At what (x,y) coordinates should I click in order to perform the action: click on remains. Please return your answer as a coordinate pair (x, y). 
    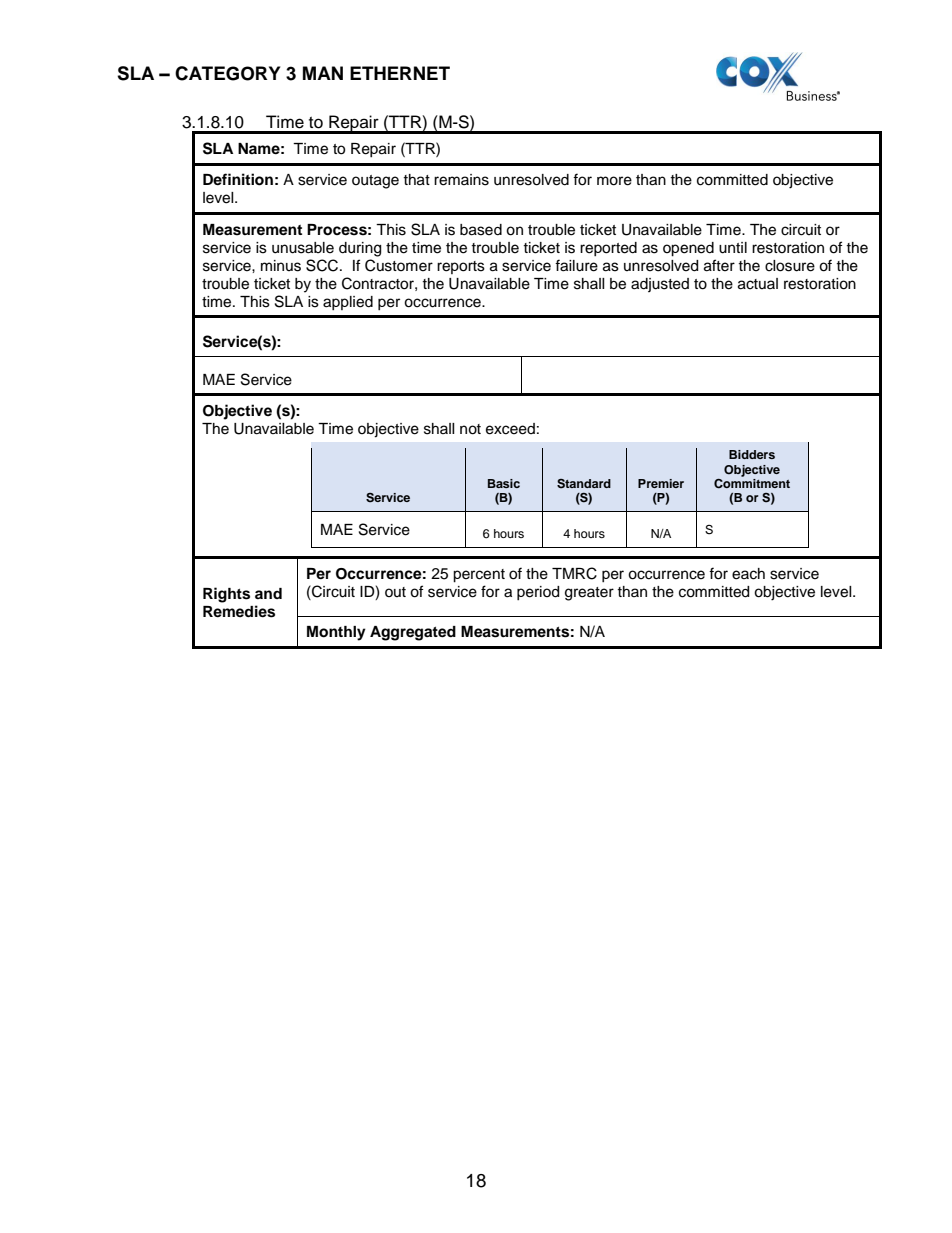
    Looking at the image, I should click on (461, 180).
